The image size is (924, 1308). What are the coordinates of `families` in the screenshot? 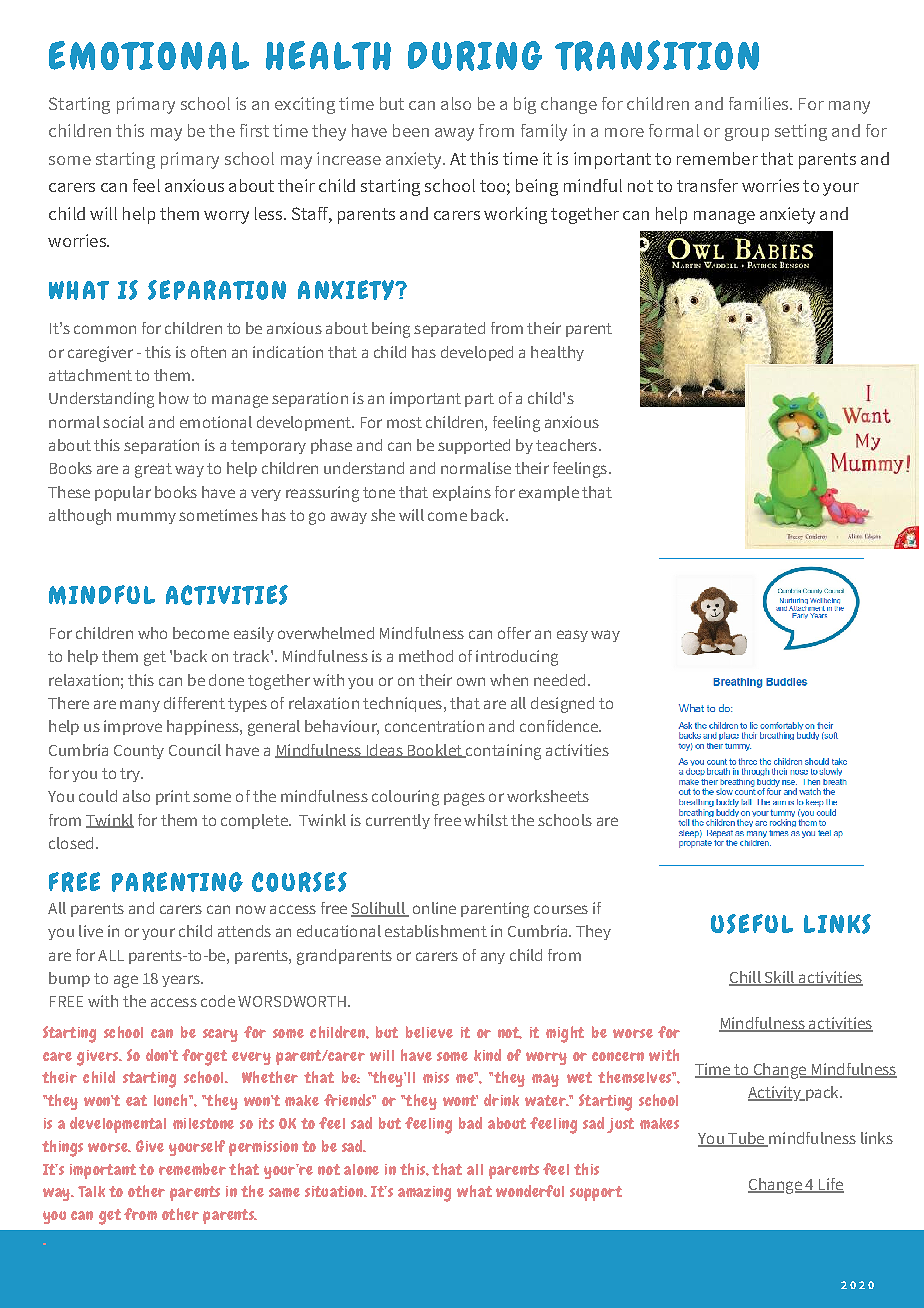 It's located at (760, 103).
